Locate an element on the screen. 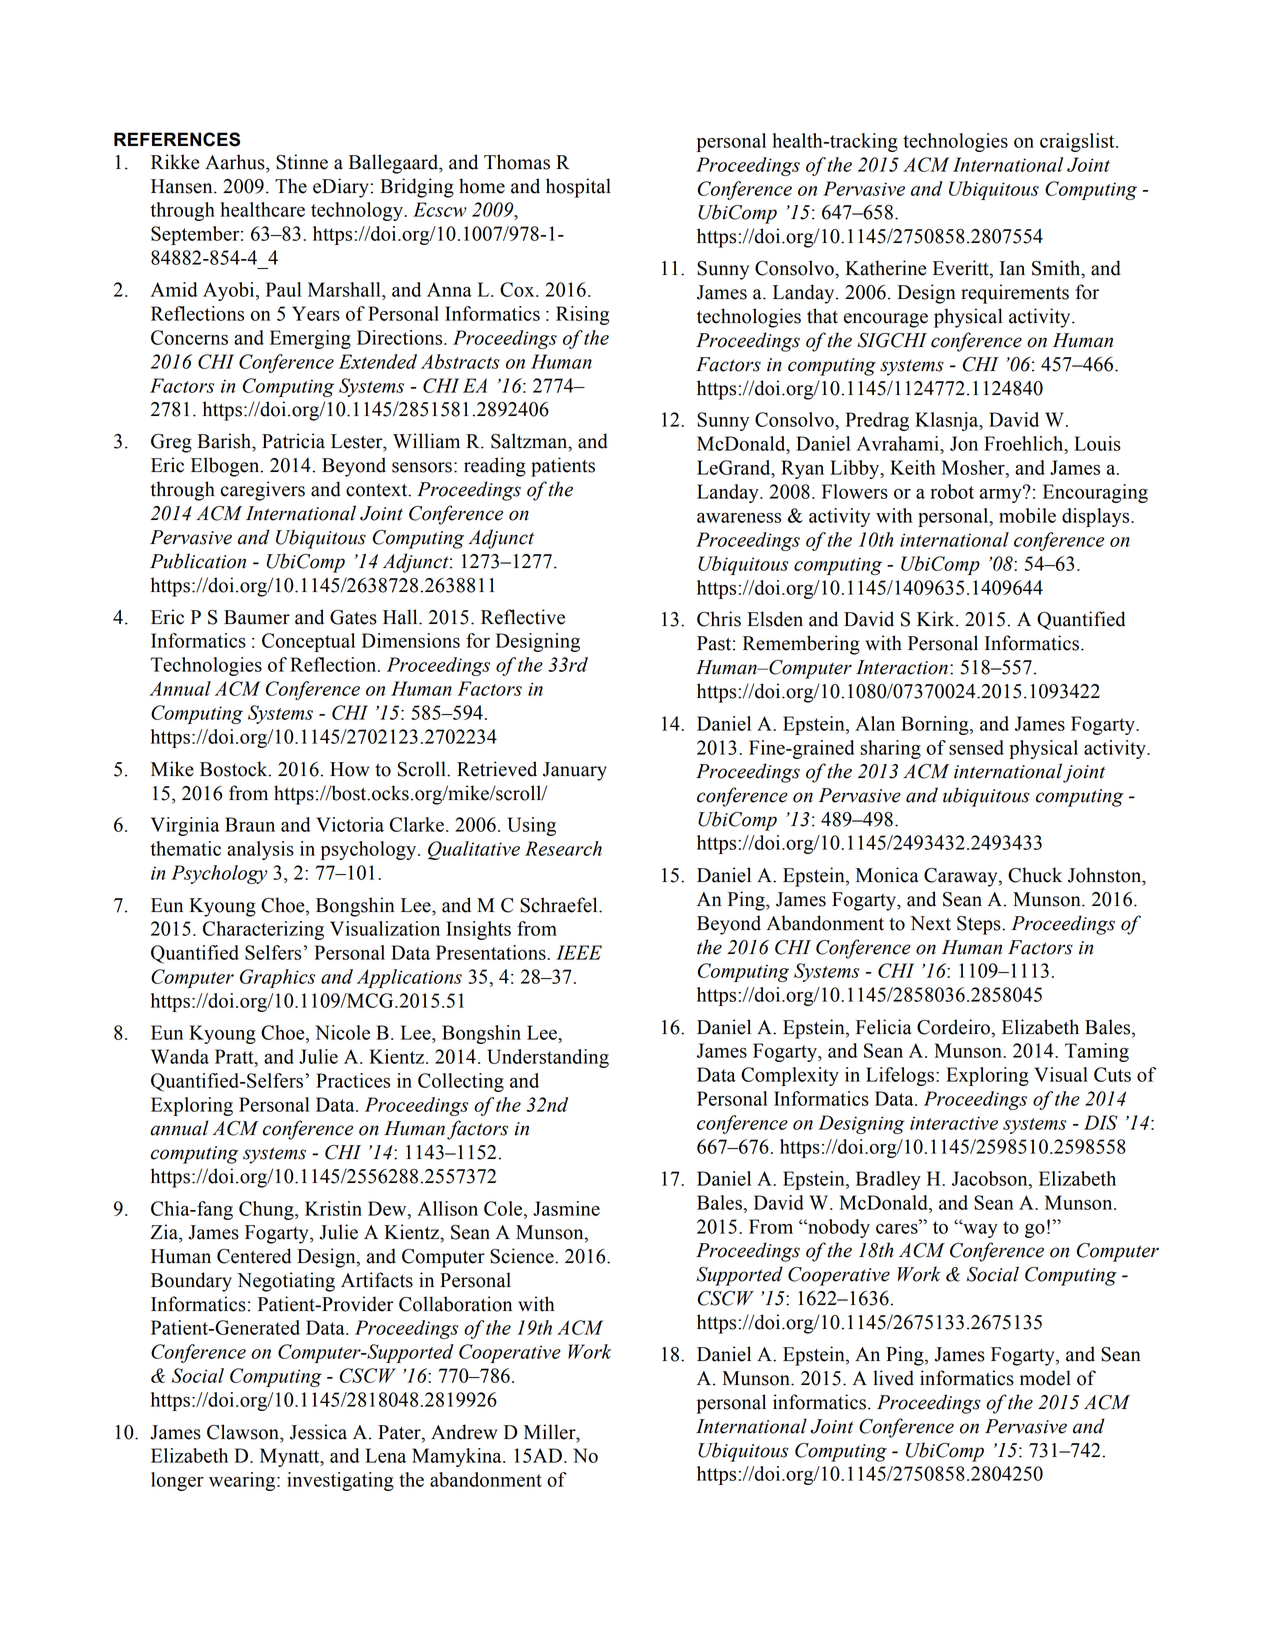  Aarhus is located at coordinates (236, 162).
